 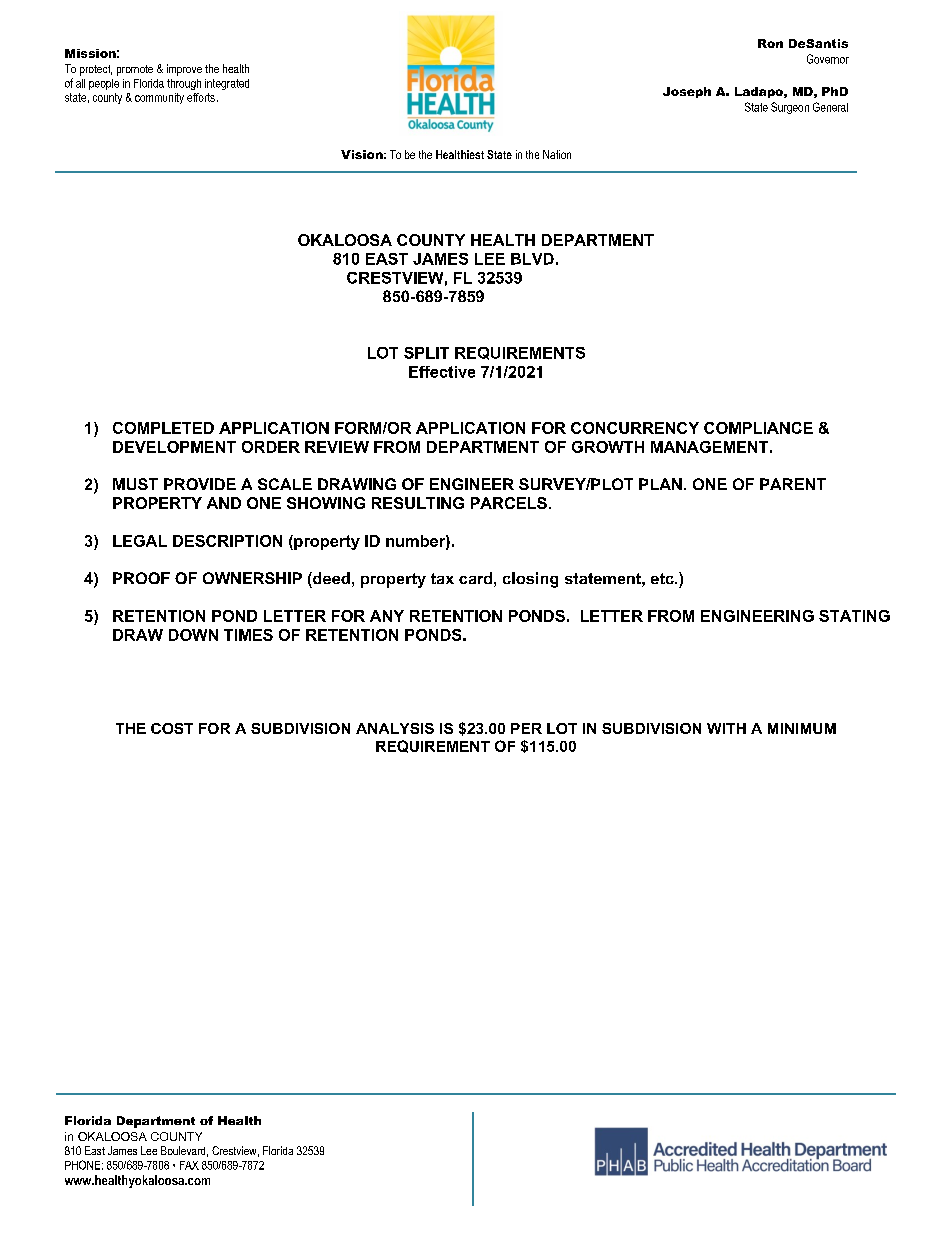 What do you see at coordinates (426, 353) in the page?
I see `SPLIT` at bounding box center [426, 353].
